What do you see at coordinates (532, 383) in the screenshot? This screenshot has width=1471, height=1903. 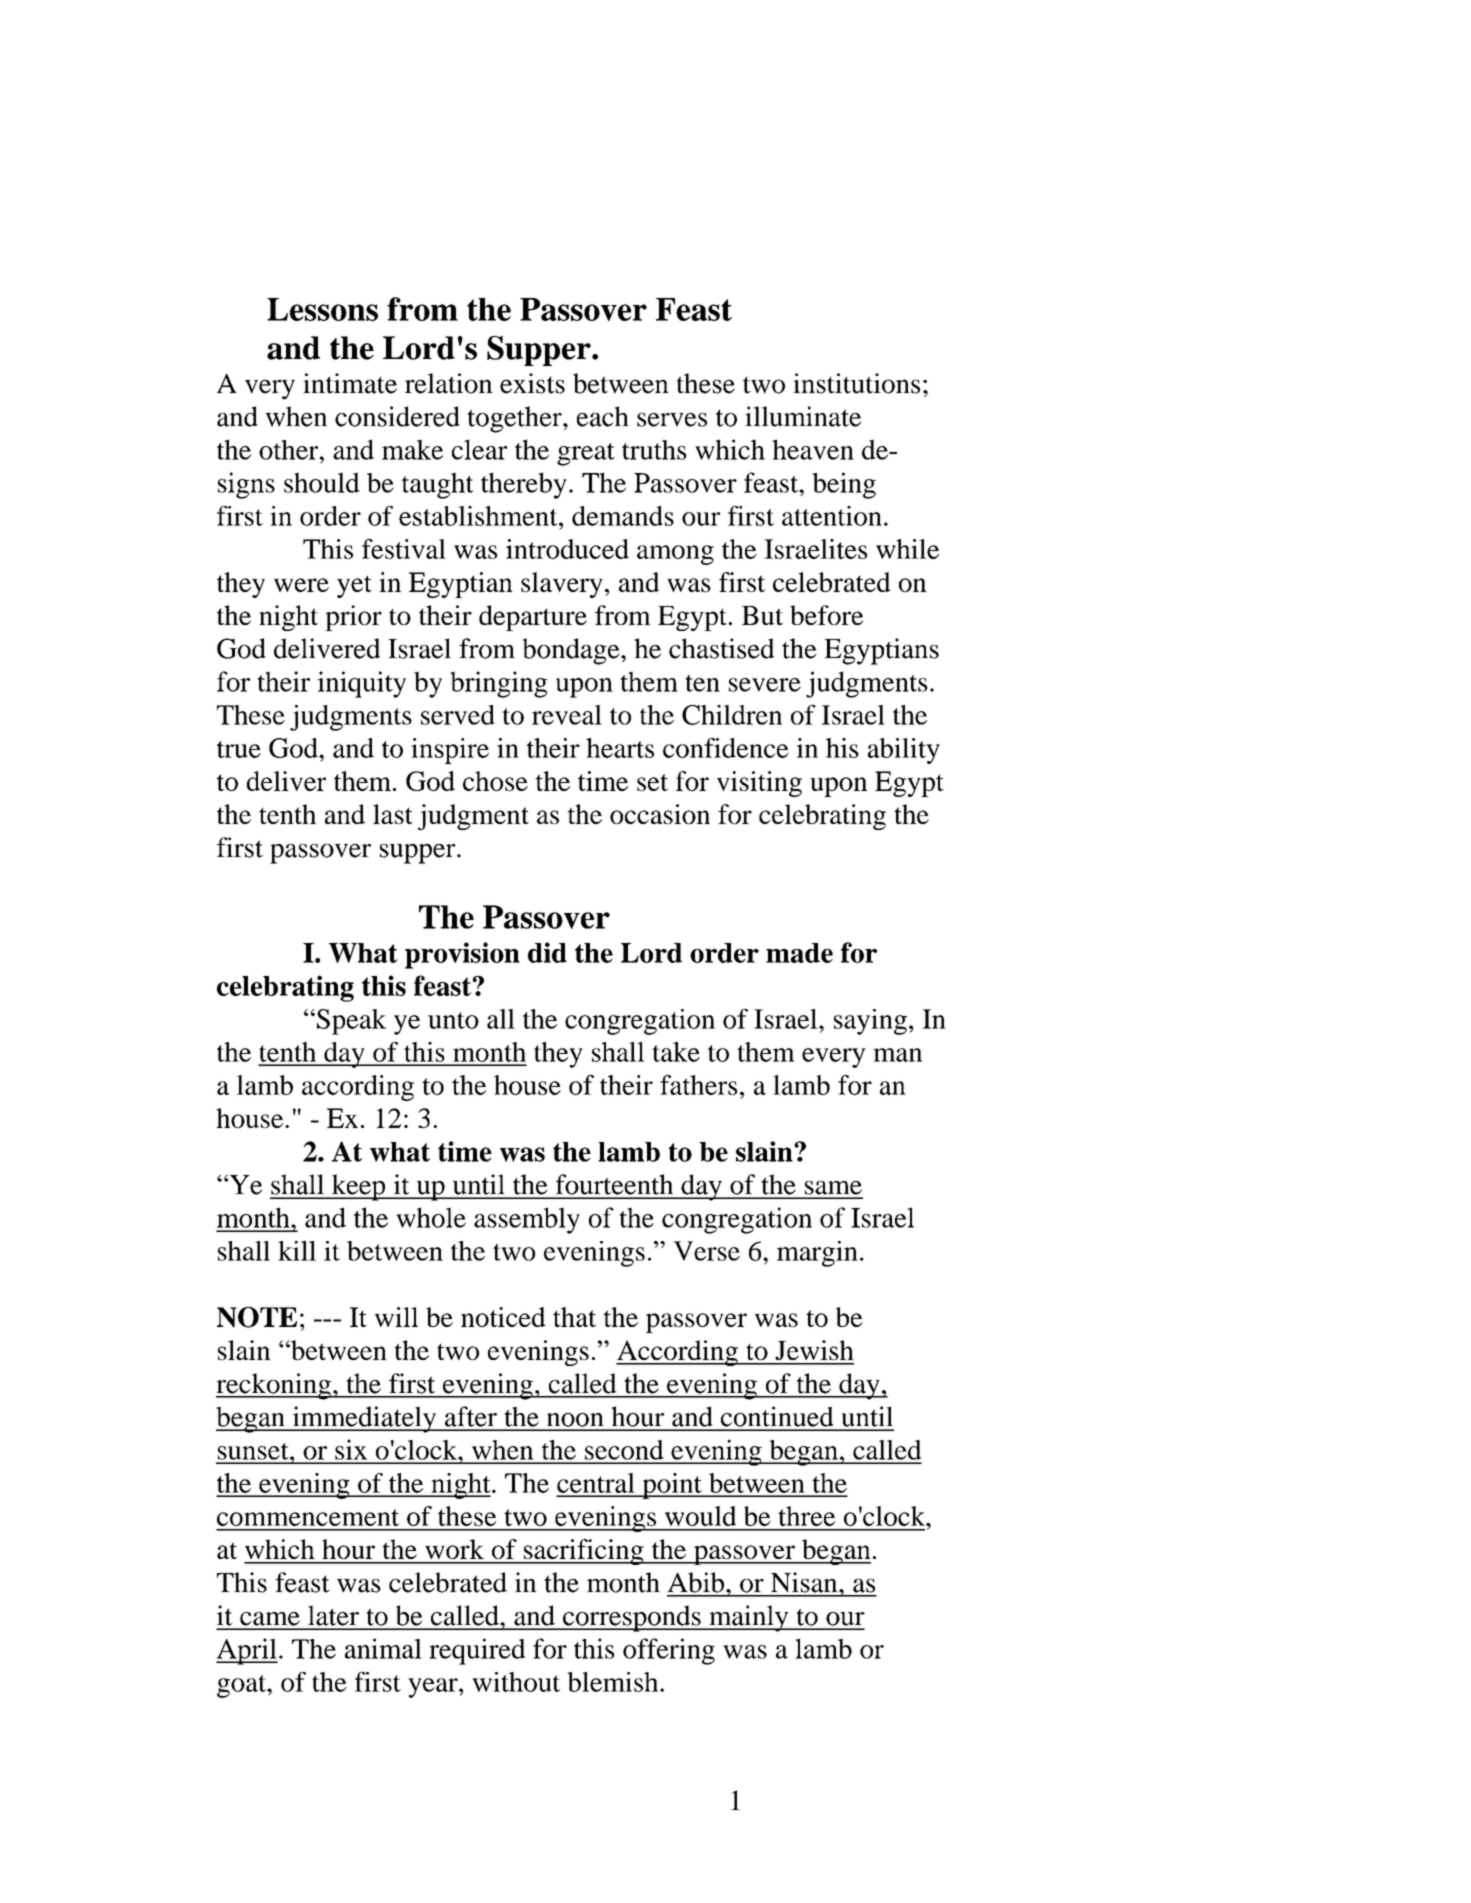 I see `exists` at bounding box center [532, 383].
